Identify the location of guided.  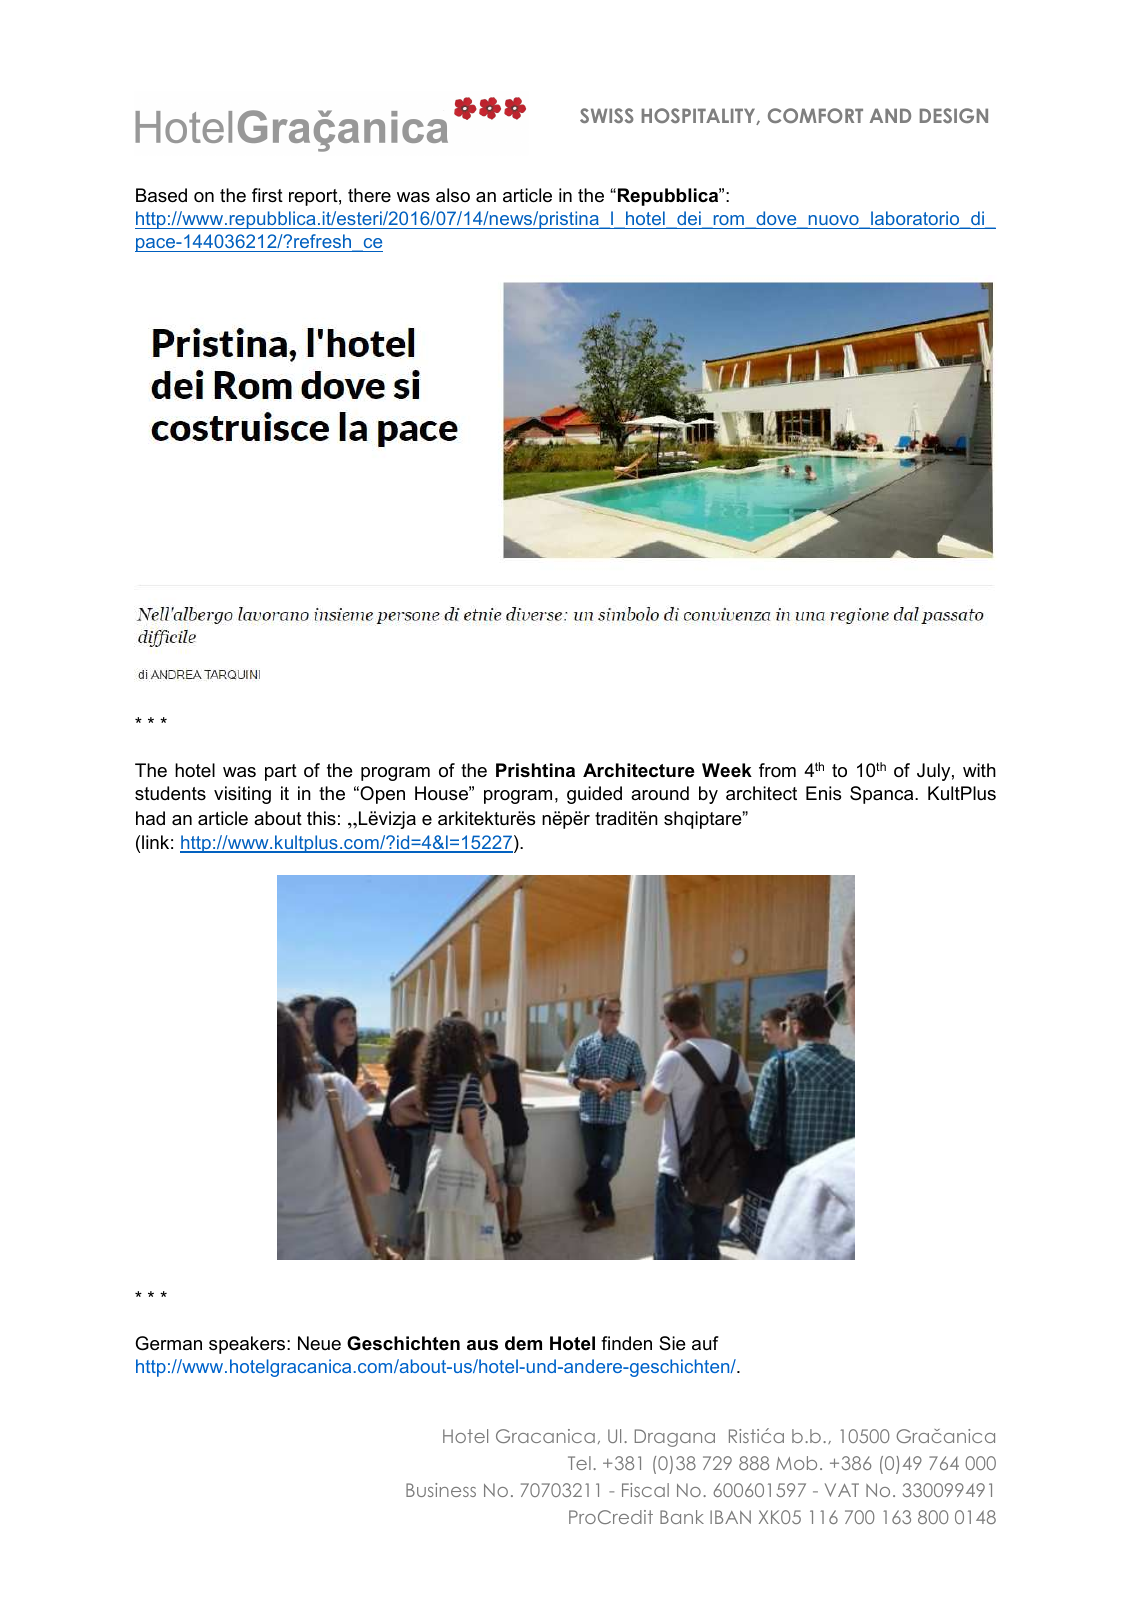
(594, 795).
